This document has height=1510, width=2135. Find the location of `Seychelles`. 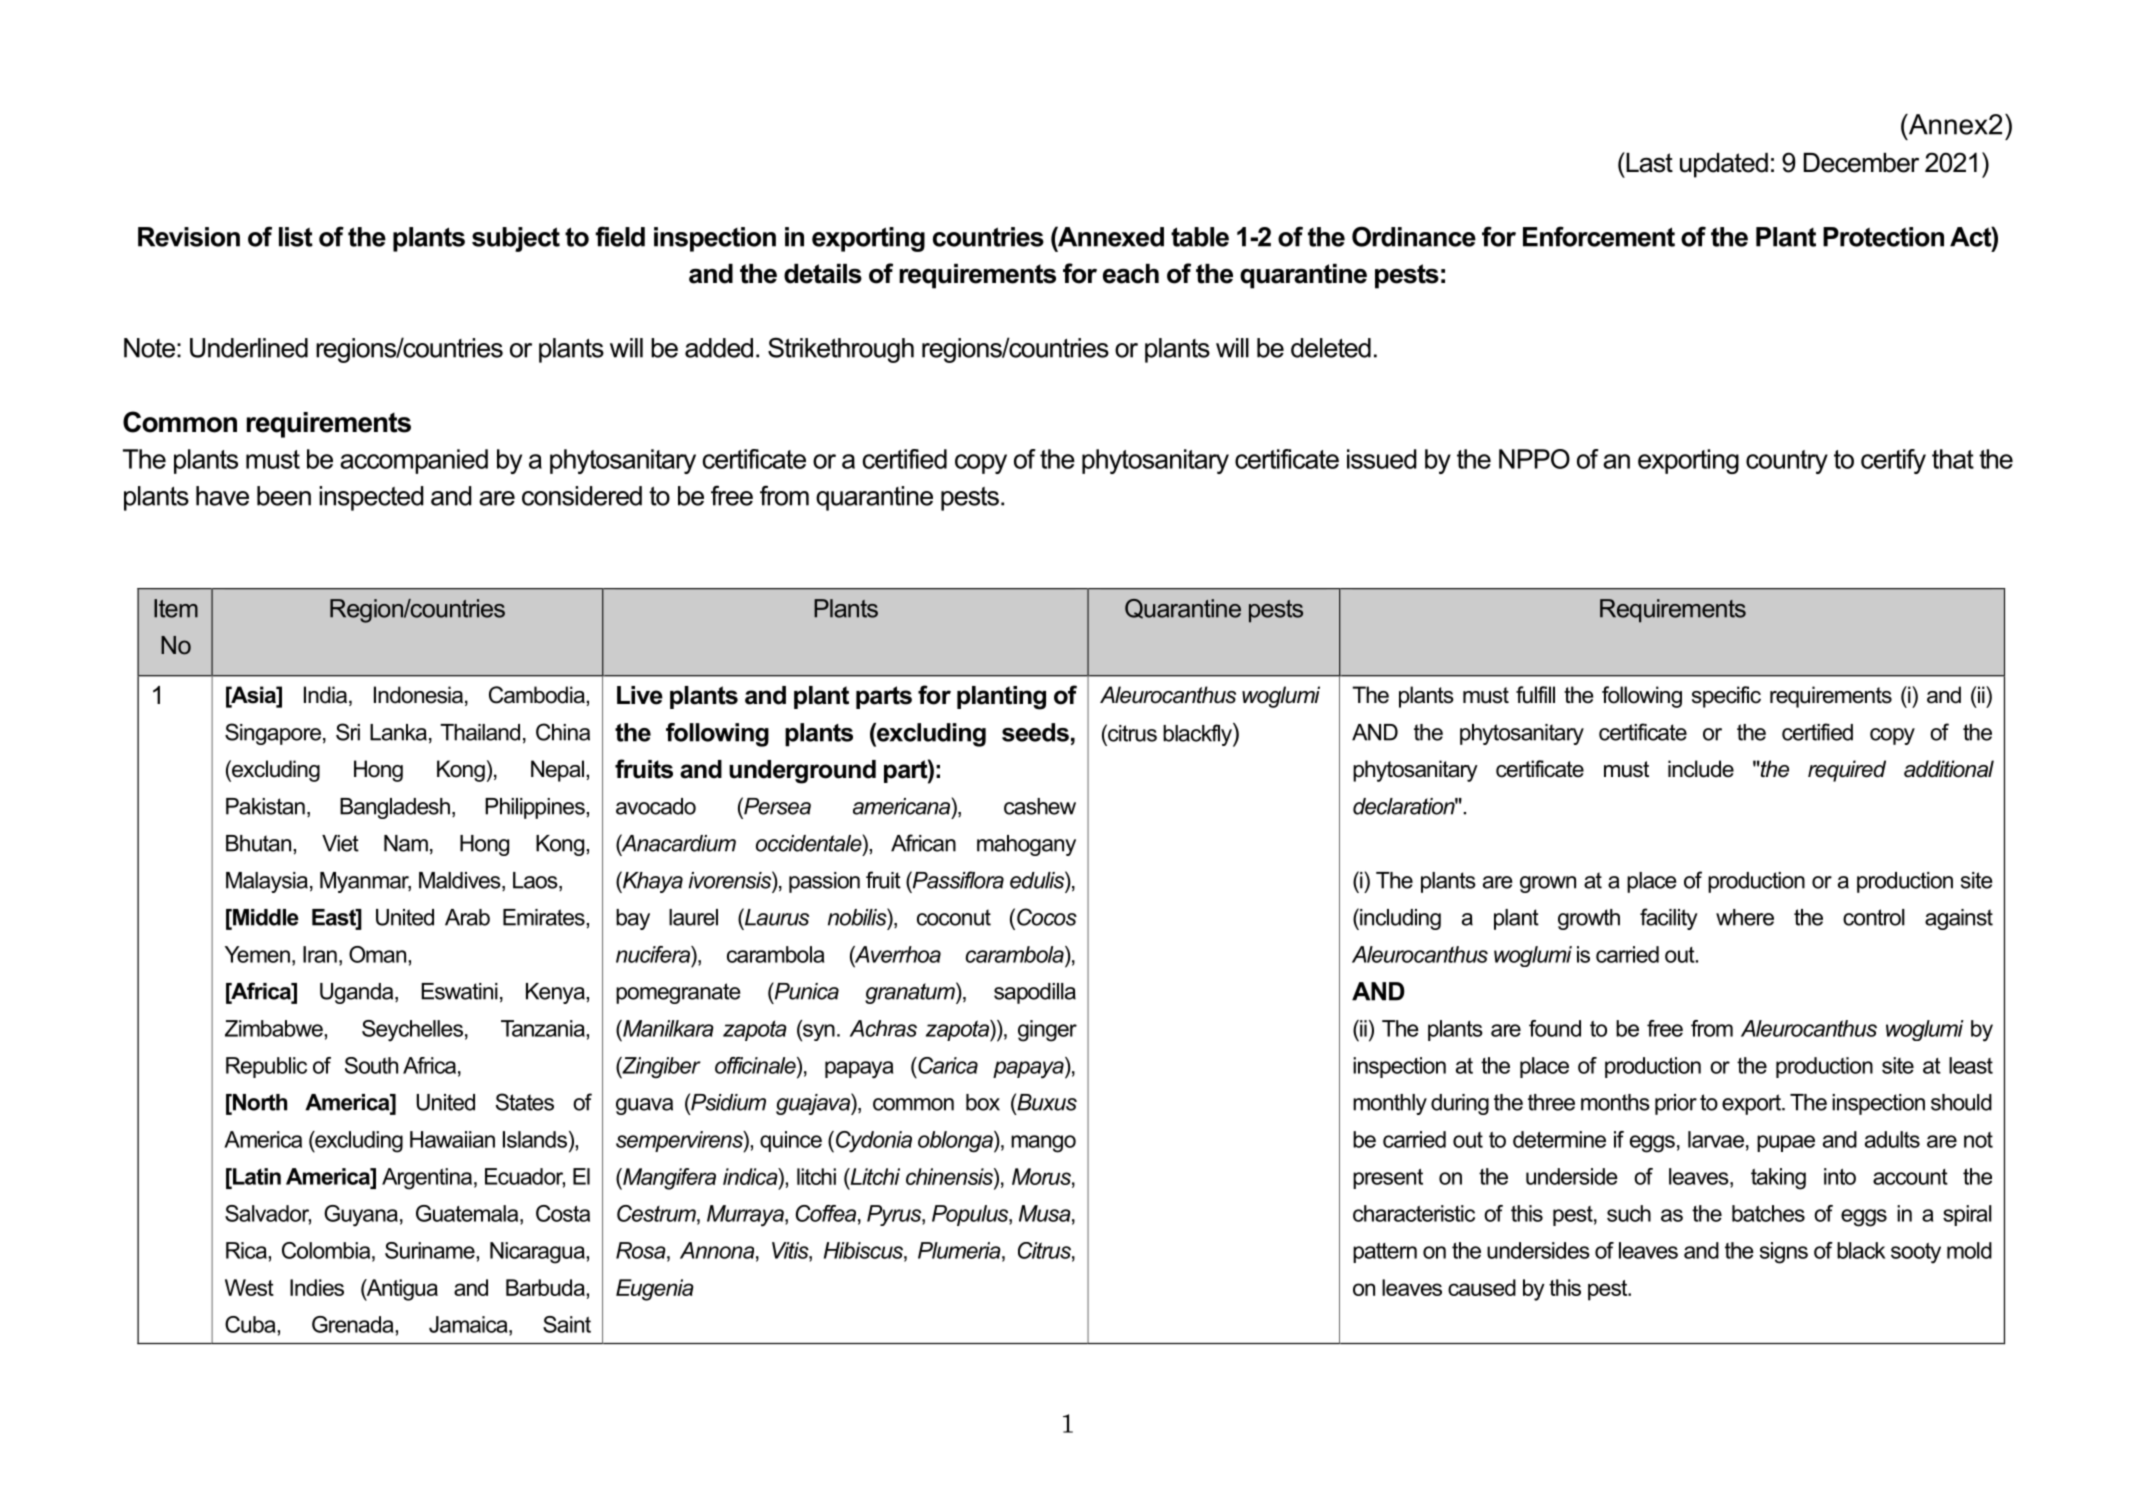

Seychelles is located at coordinates (412, 1031).
